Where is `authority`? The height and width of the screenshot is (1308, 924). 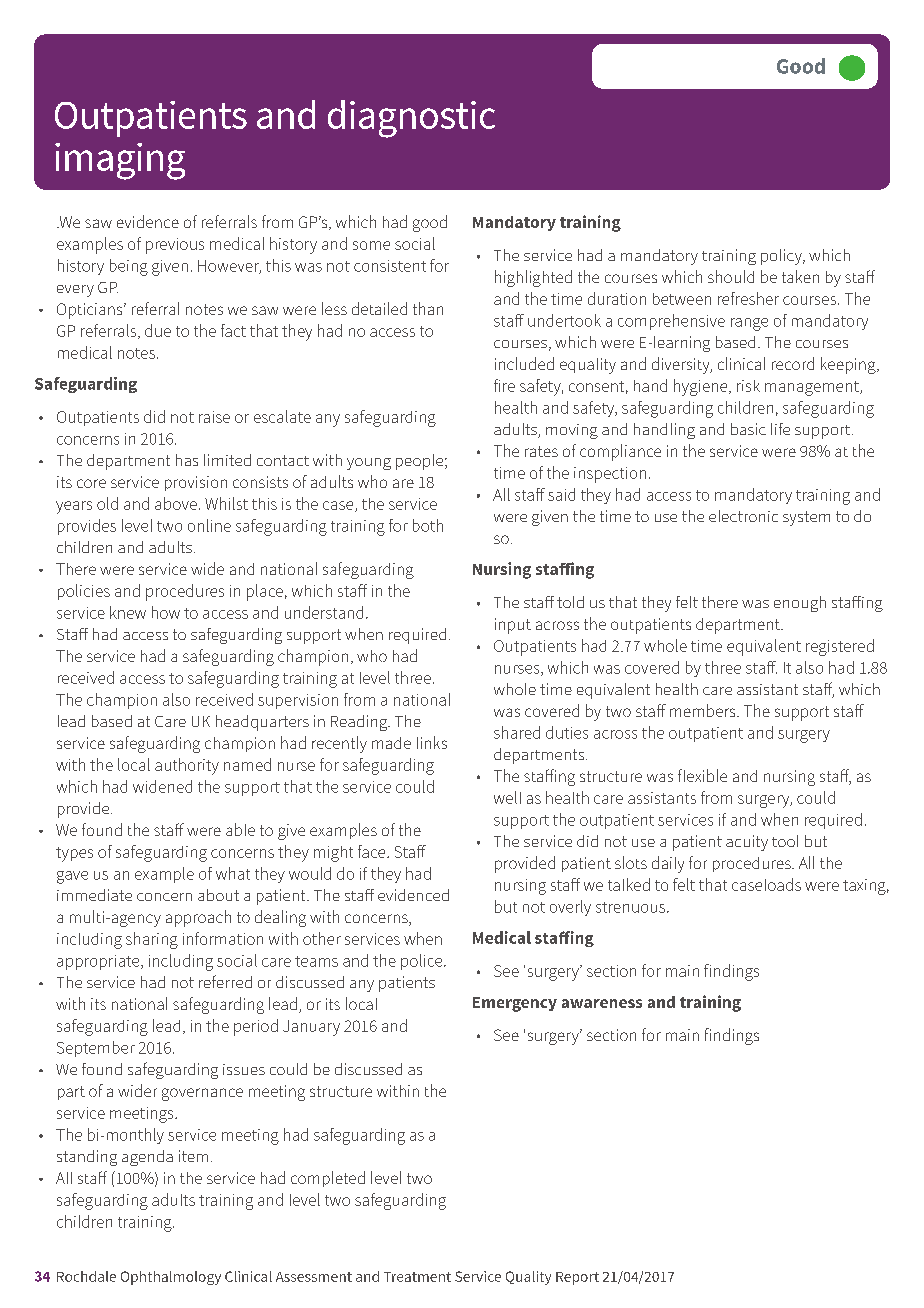 authority is located at coordinates (187, 766).
